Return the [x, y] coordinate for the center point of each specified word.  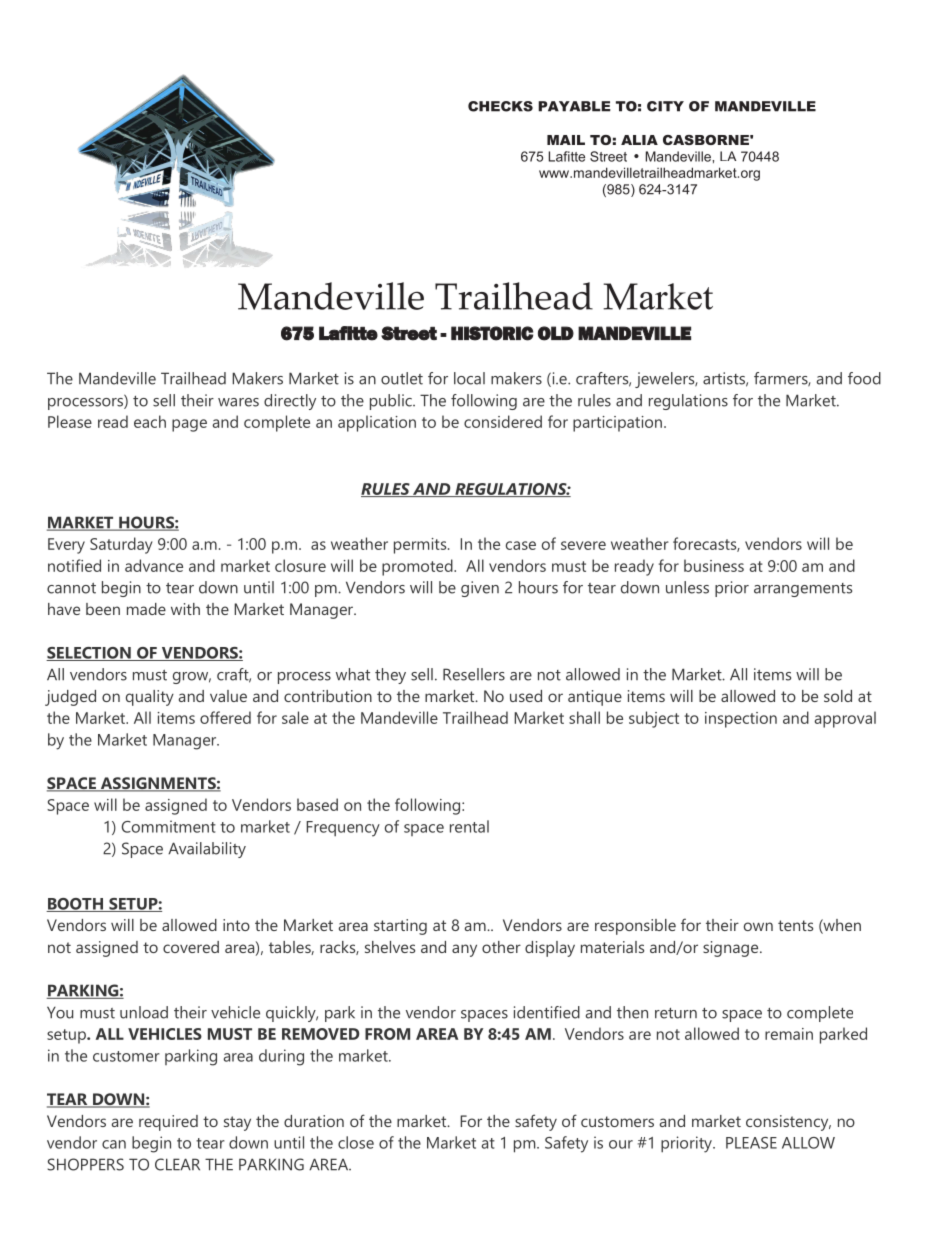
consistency [788, 1123]
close [356, 1142]
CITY [665, 106]
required [168, 1123]
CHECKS [500, 106]
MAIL [566, 140]
